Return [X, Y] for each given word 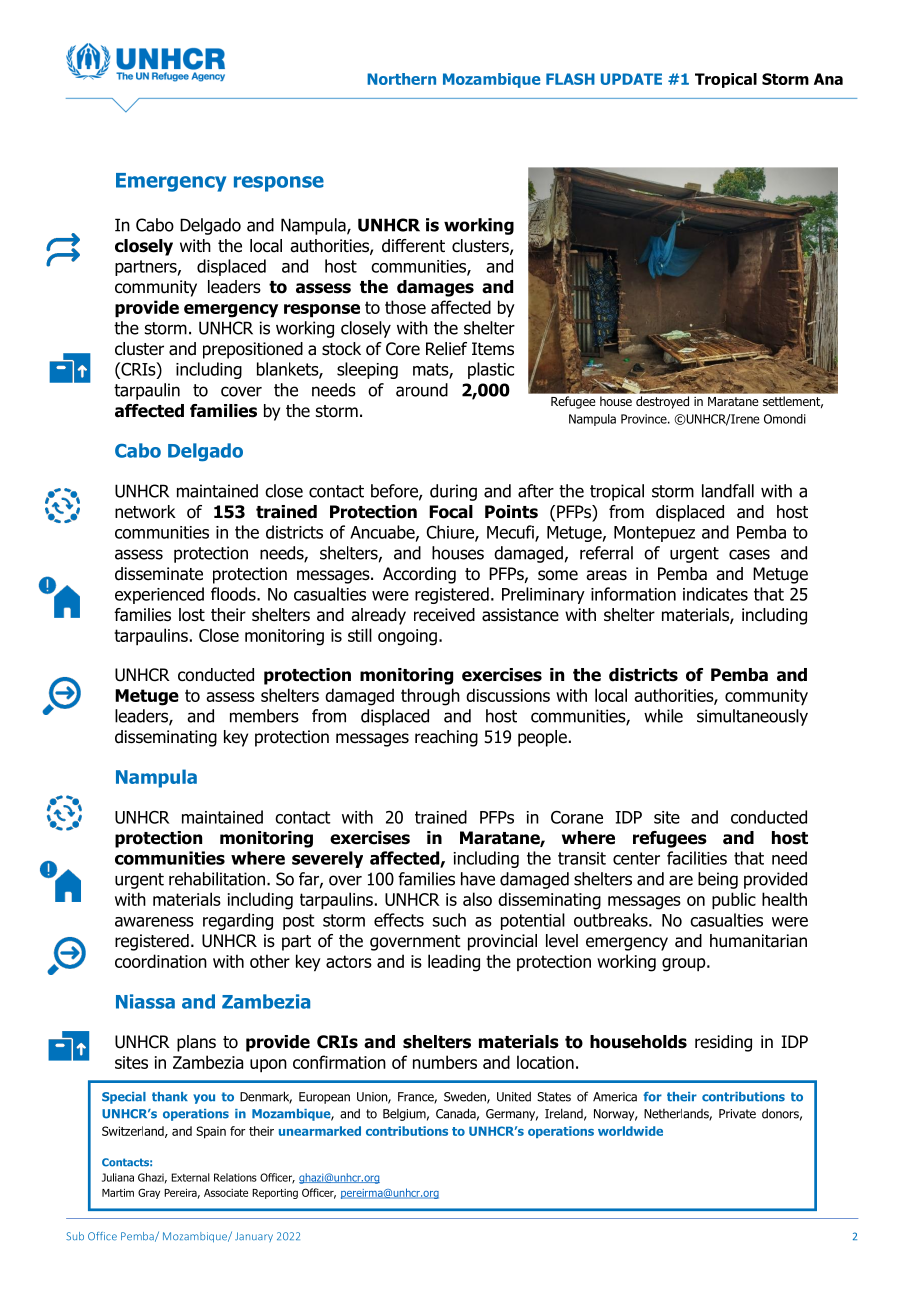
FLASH [570, 79]
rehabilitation [217, 879]
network [145, 512]
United [514, 1096]
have [478, 879]
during [453, 492]
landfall [728, 491]
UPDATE [631, 79]
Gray [149, 1193]
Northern [401, 79]
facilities [697, 858]
